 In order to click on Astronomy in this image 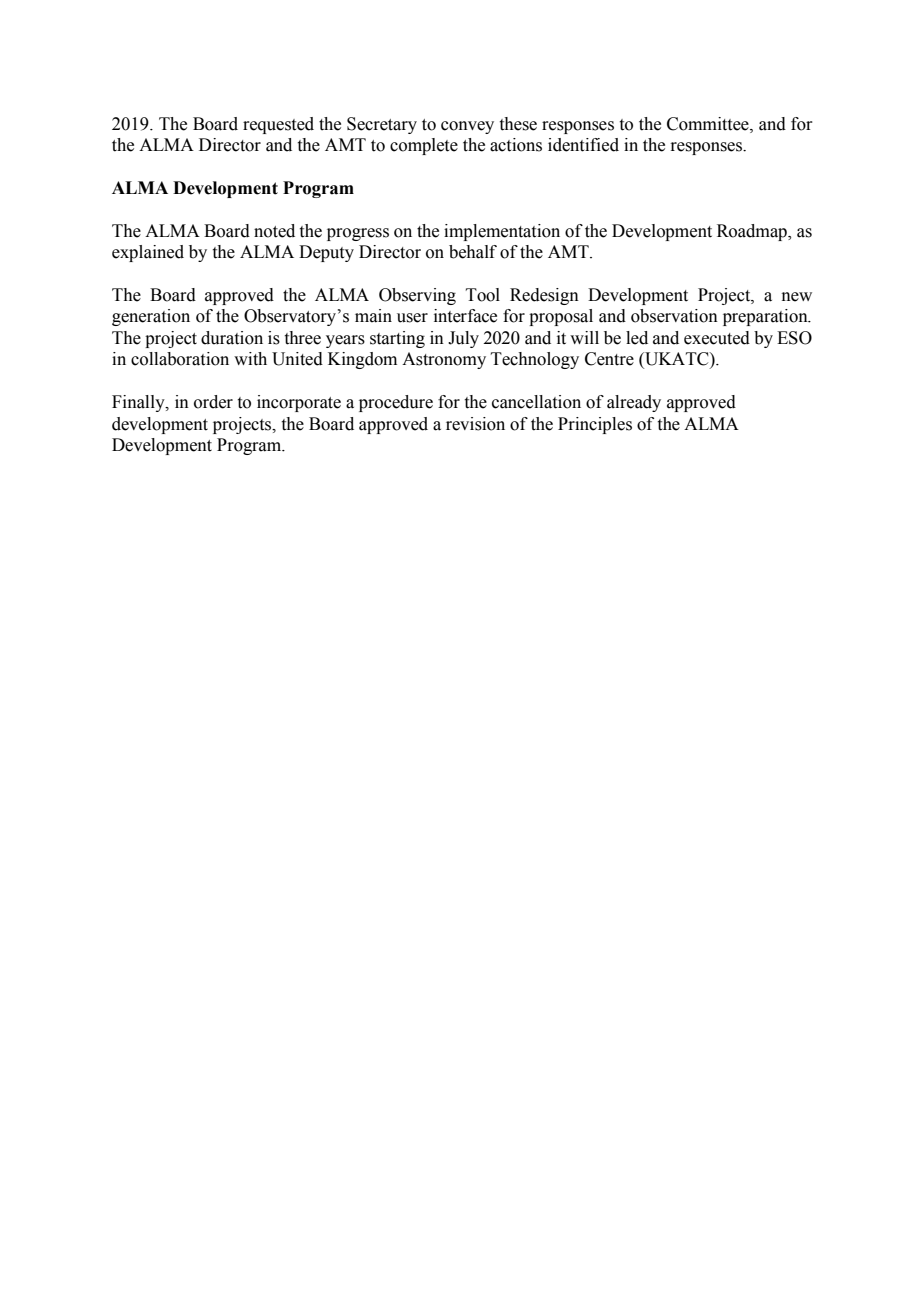, I will do `click(444, 360)`.
